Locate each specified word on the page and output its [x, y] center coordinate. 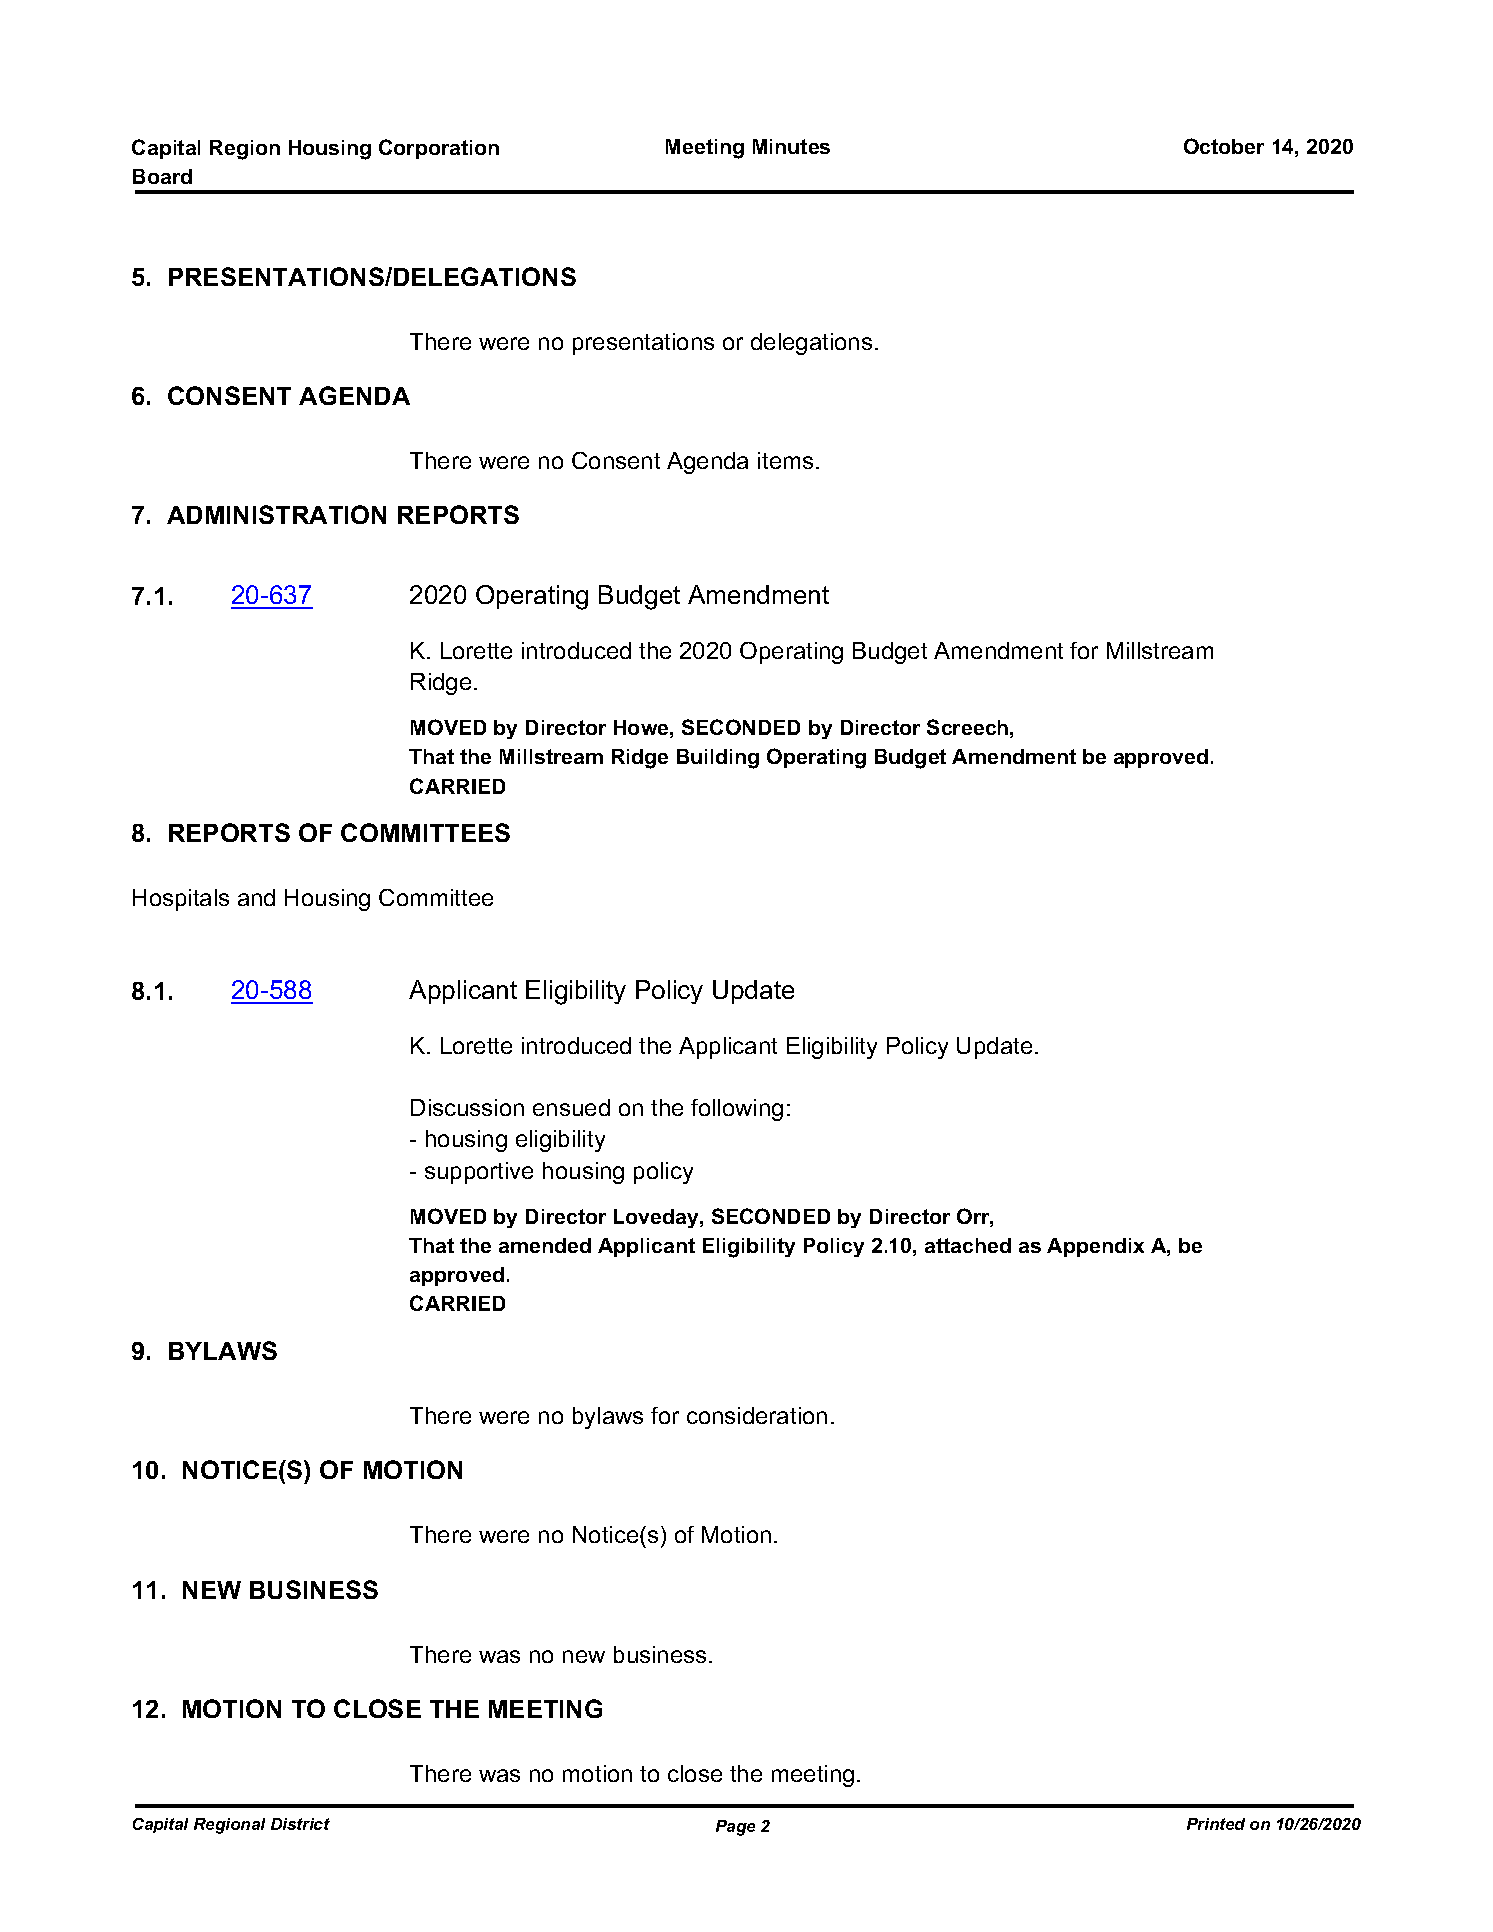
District [300, 1824]
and [256, 897]
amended [545, 1245]
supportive [479, 1173]
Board [162, 176]
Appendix [1095, 1247]
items [785, 460]
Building [718, 759]
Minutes [791, 146]
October [1224, 146]
